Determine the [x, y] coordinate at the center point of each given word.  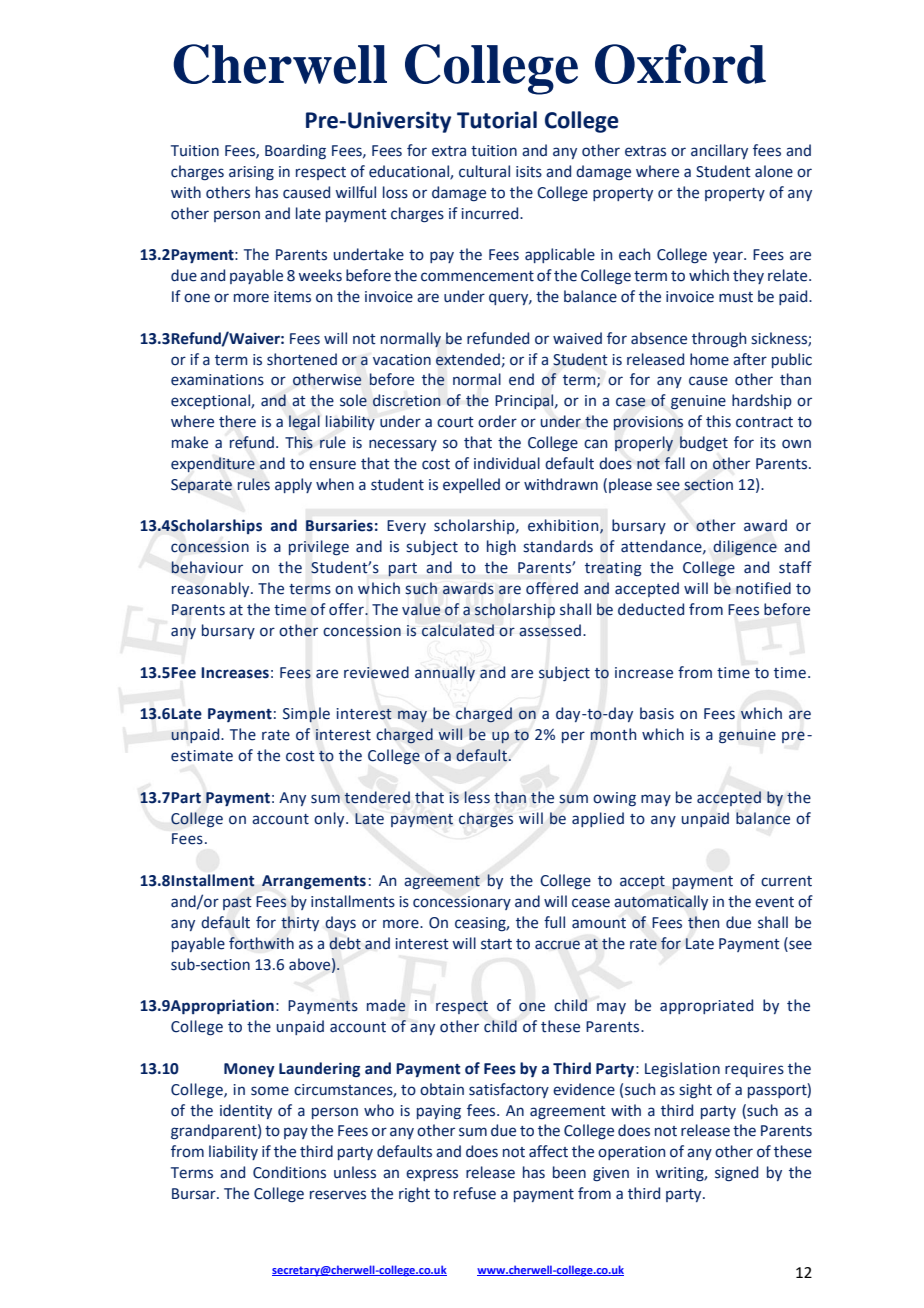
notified [763, 588]
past [237, 903]
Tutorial [497, 120]
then [703, 922]
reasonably [212, 589]
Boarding [295, 151]
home [709, 359]
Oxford [680, 64]
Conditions [289, 1172]
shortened [302, 359]
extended [468, 359]
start [496, 944]
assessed [550, 630]
